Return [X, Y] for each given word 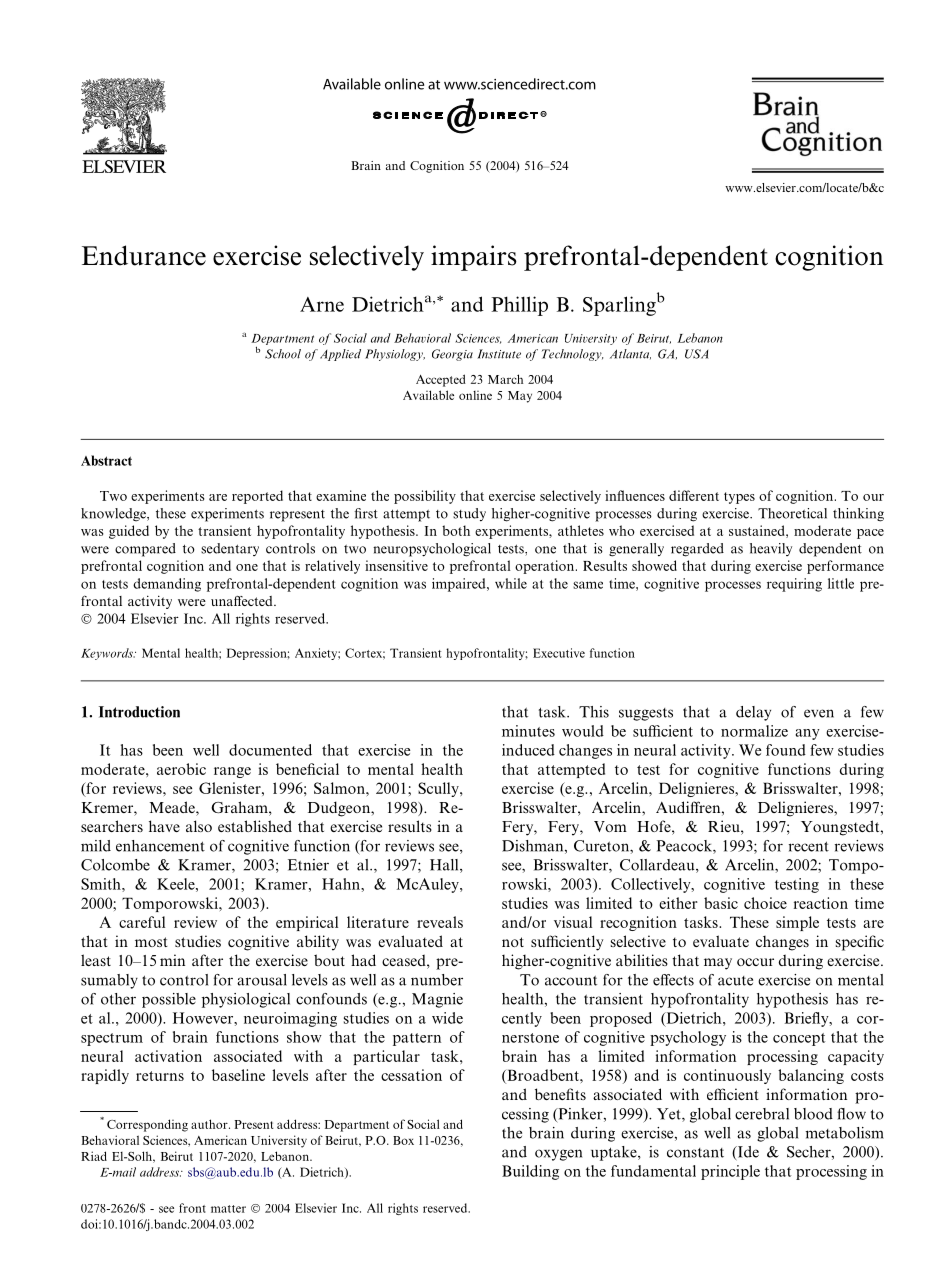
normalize [754, 731]
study [469, 514]
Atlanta [630, 354]
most [151, 942]
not [513, 942]
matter [228, 1209]
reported [257, 497]
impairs [474, 258]
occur [755, 962]
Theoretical [792, 513]
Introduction [139, 712]
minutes [528, 731]
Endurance [144, 255]
